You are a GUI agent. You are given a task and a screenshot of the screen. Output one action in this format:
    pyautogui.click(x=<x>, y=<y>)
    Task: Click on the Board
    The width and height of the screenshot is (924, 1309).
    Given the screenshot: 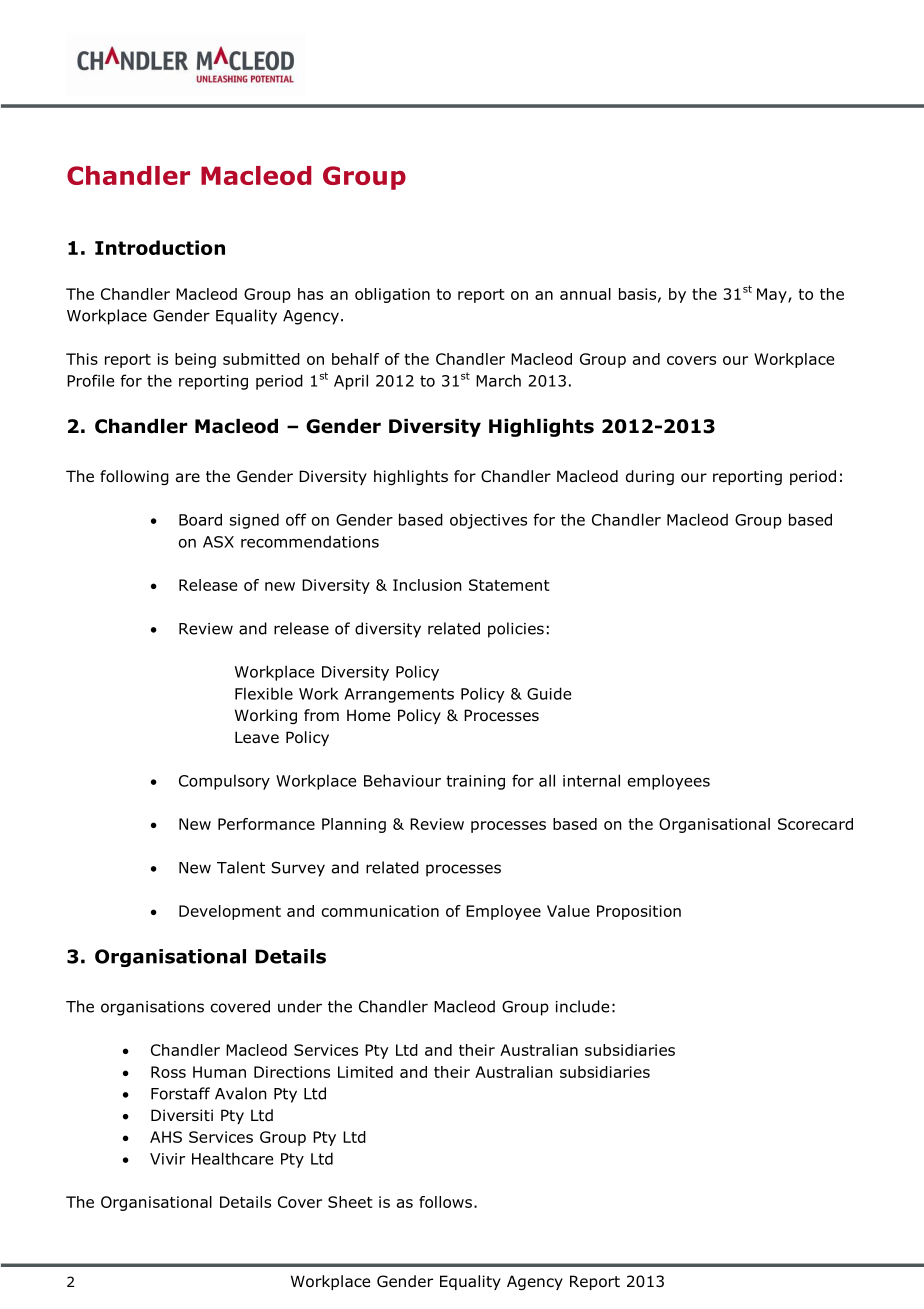 What is the action you would take?
    pyautogui.click(x=200, y=519)
